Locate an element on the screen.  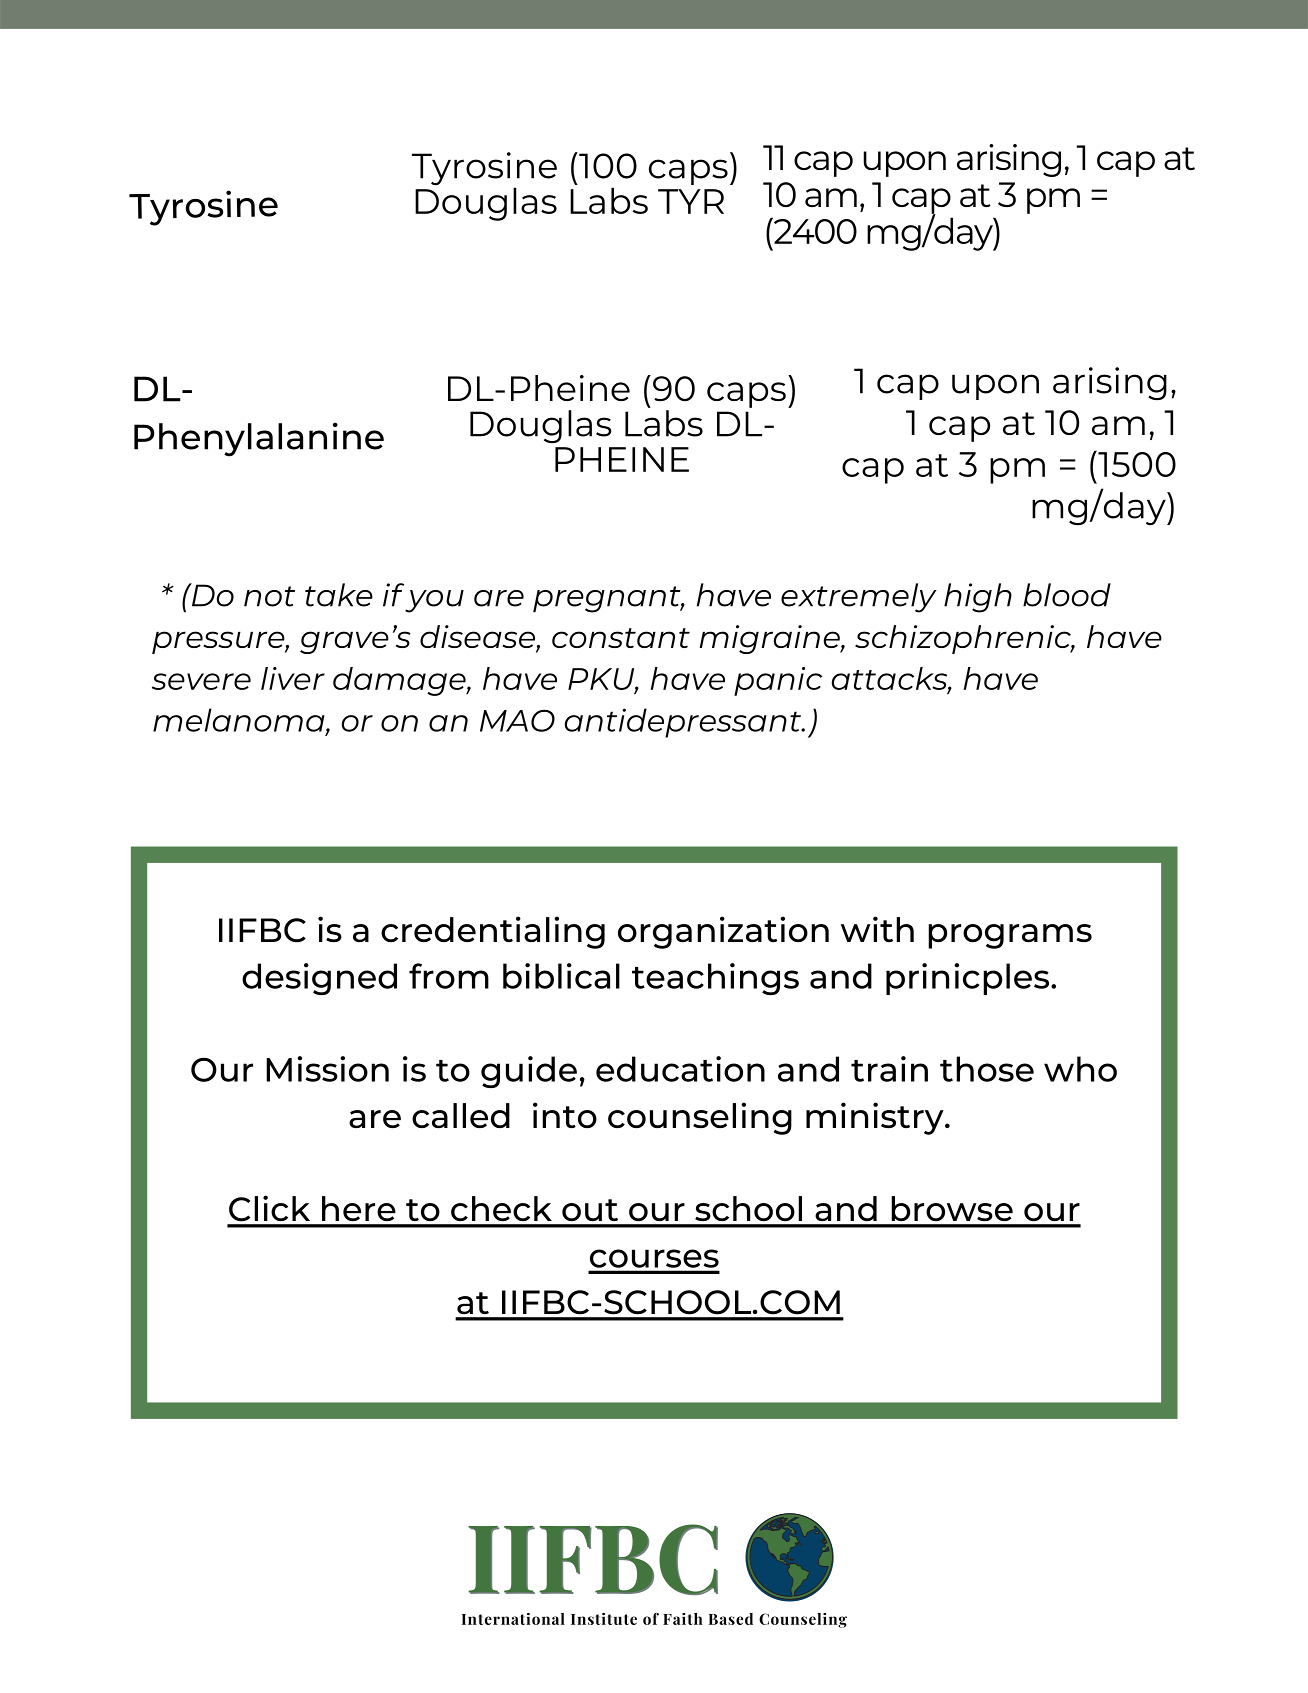
high is located at coordinates (978, 598).
